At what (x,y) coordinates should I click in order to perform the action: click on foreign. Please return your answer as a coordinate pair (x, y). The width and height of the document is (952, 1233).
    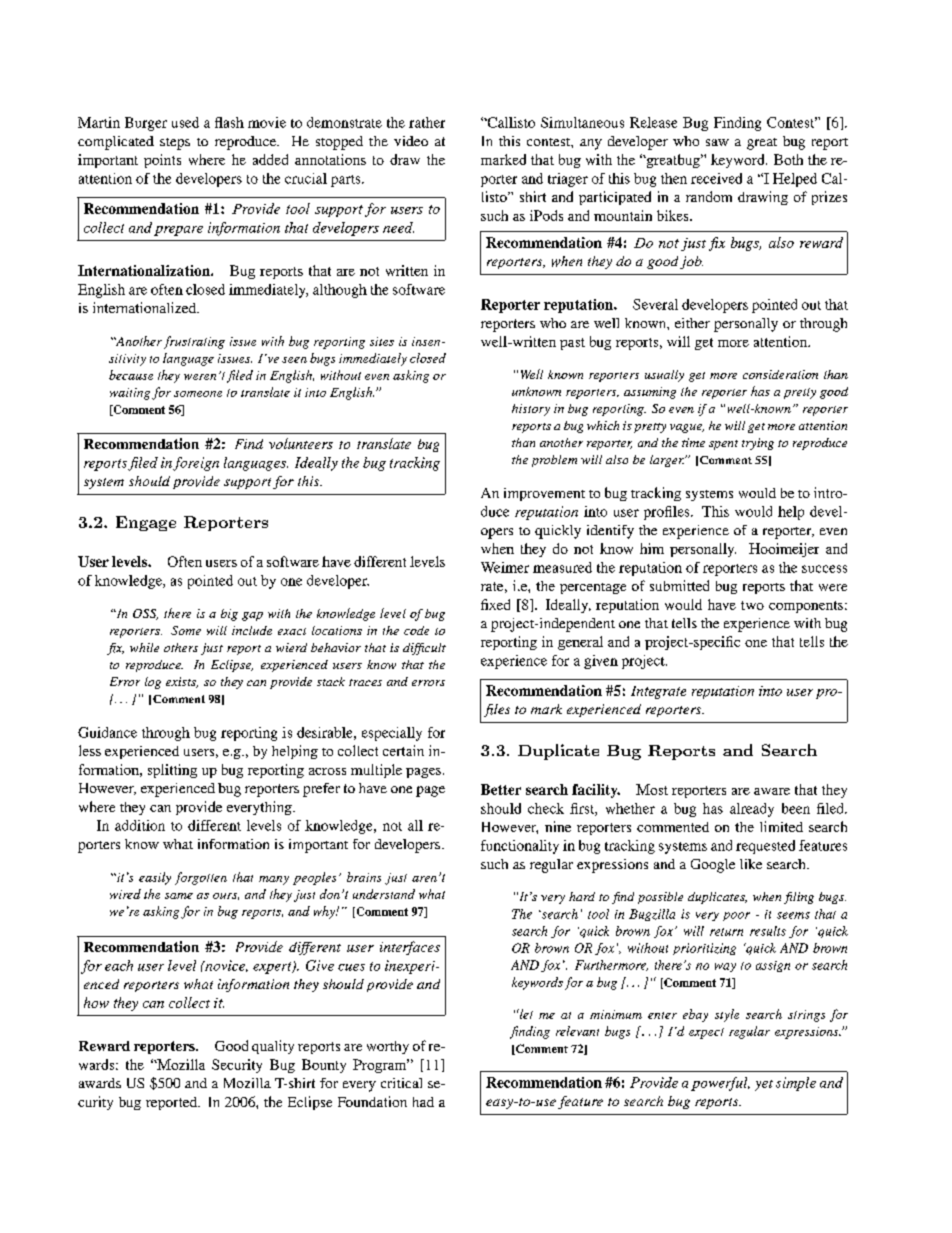
    Looking at the image, I should click on (196, 464).
